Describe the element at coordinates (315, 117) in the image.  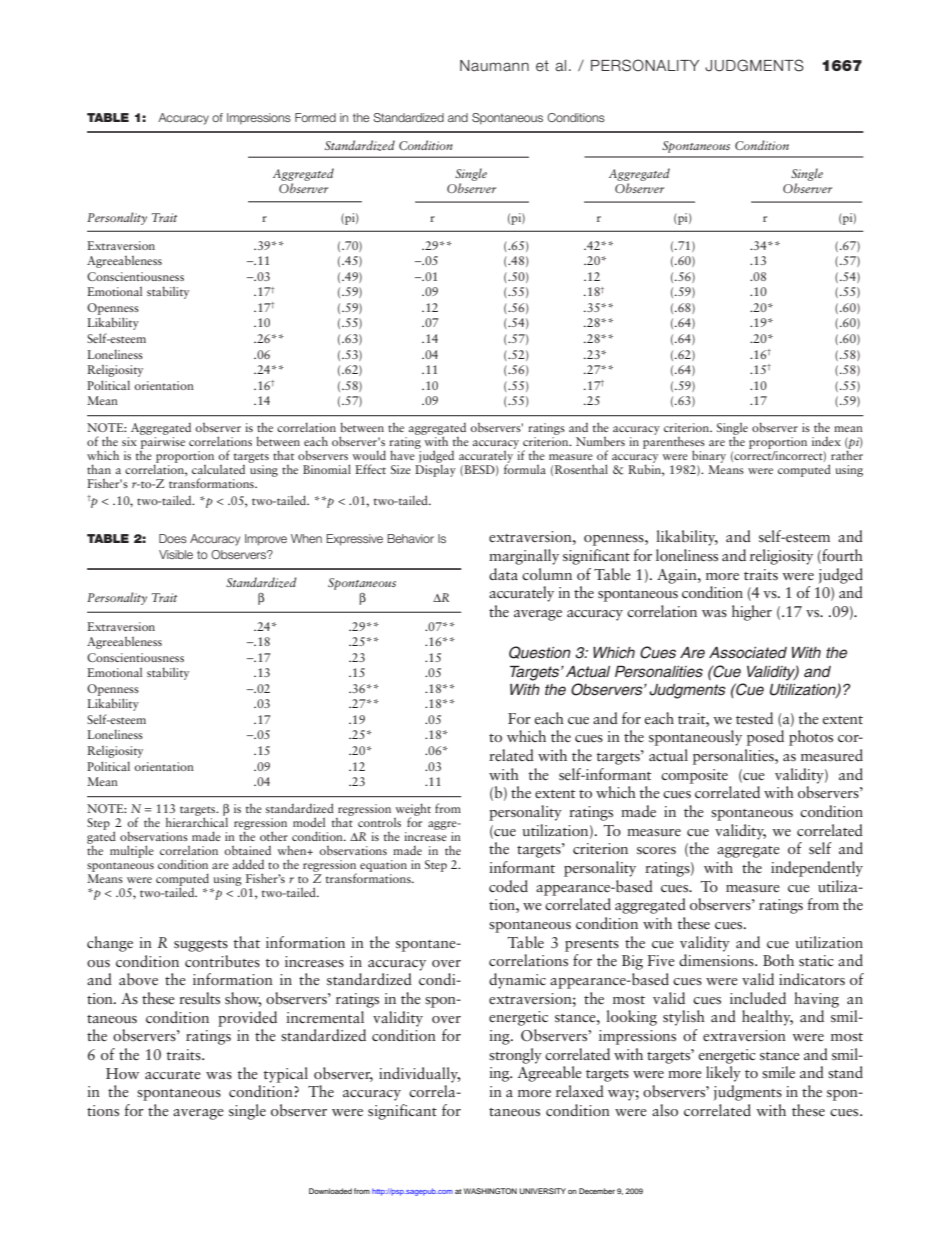
I see `Formed` at that location.
